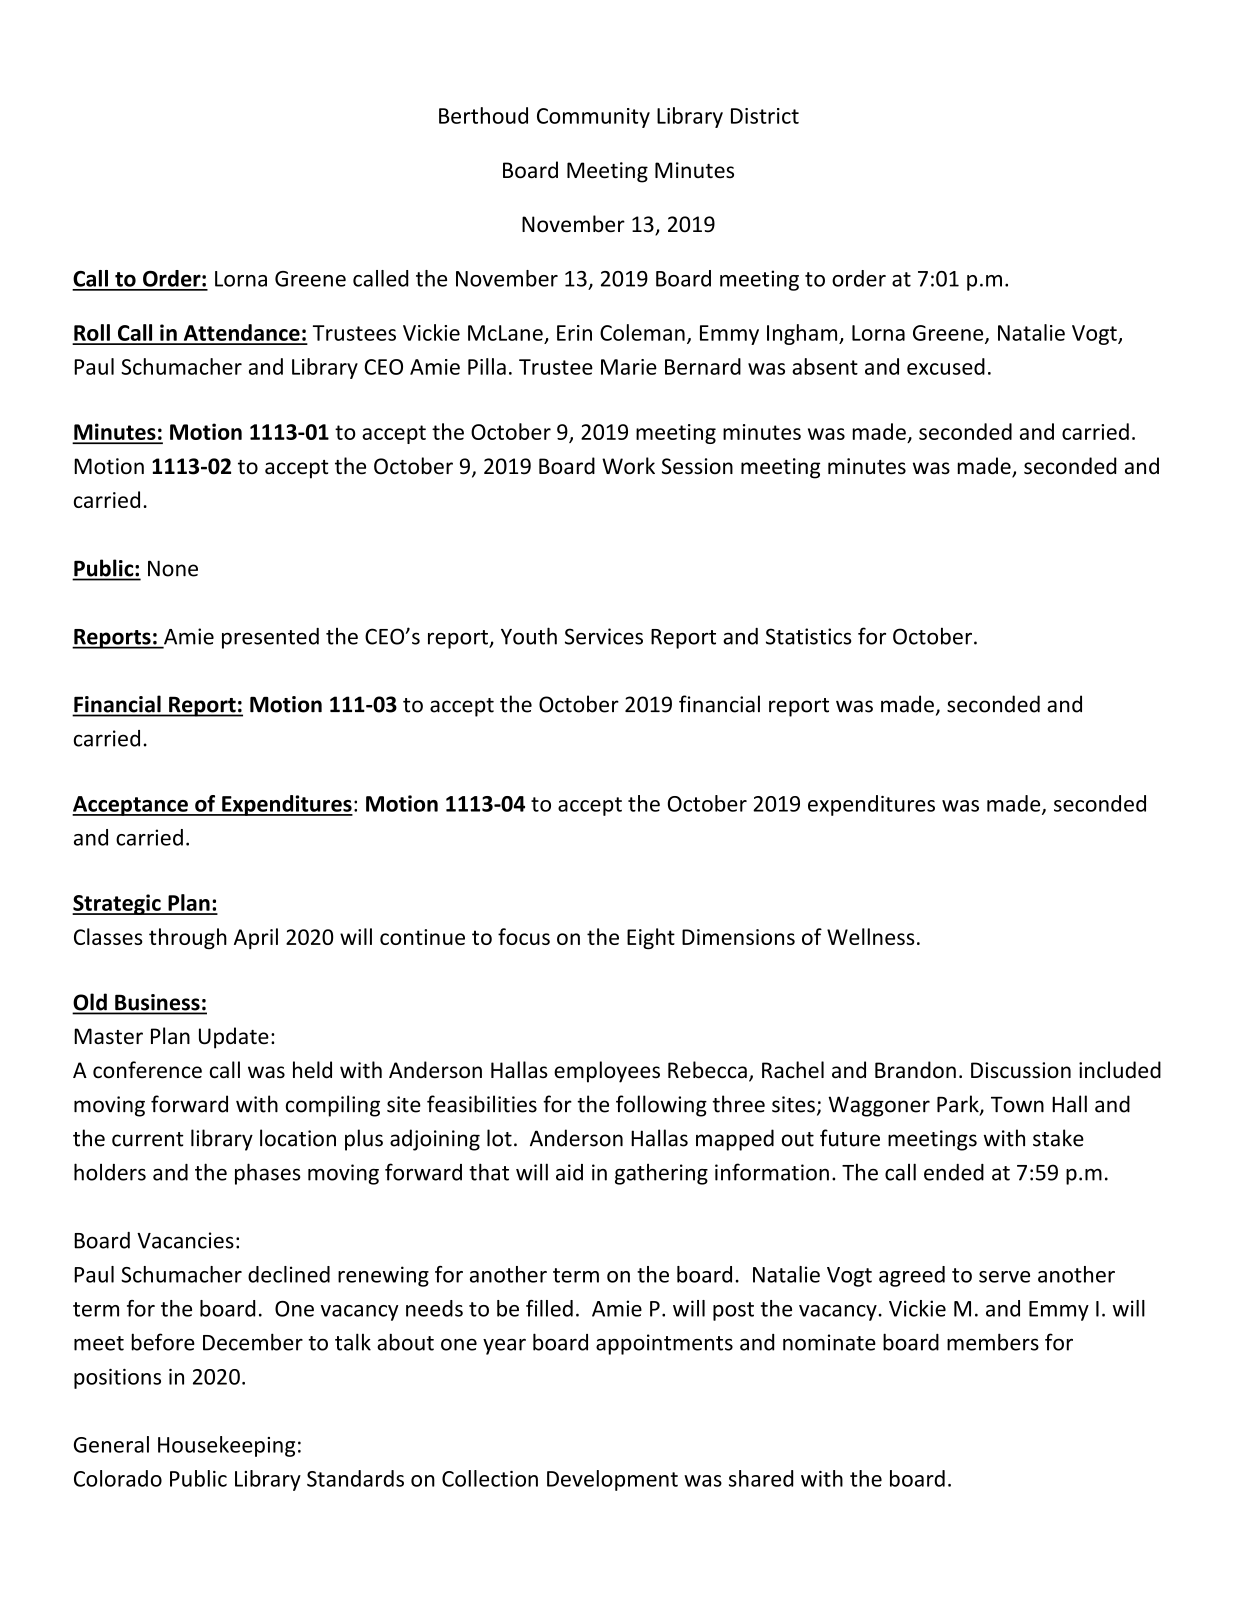 Image resolution: width=1236 pixels, height=1600 pixels. Describe the element at coordinates (604, 636) in the page. I see `Services` at that location.
